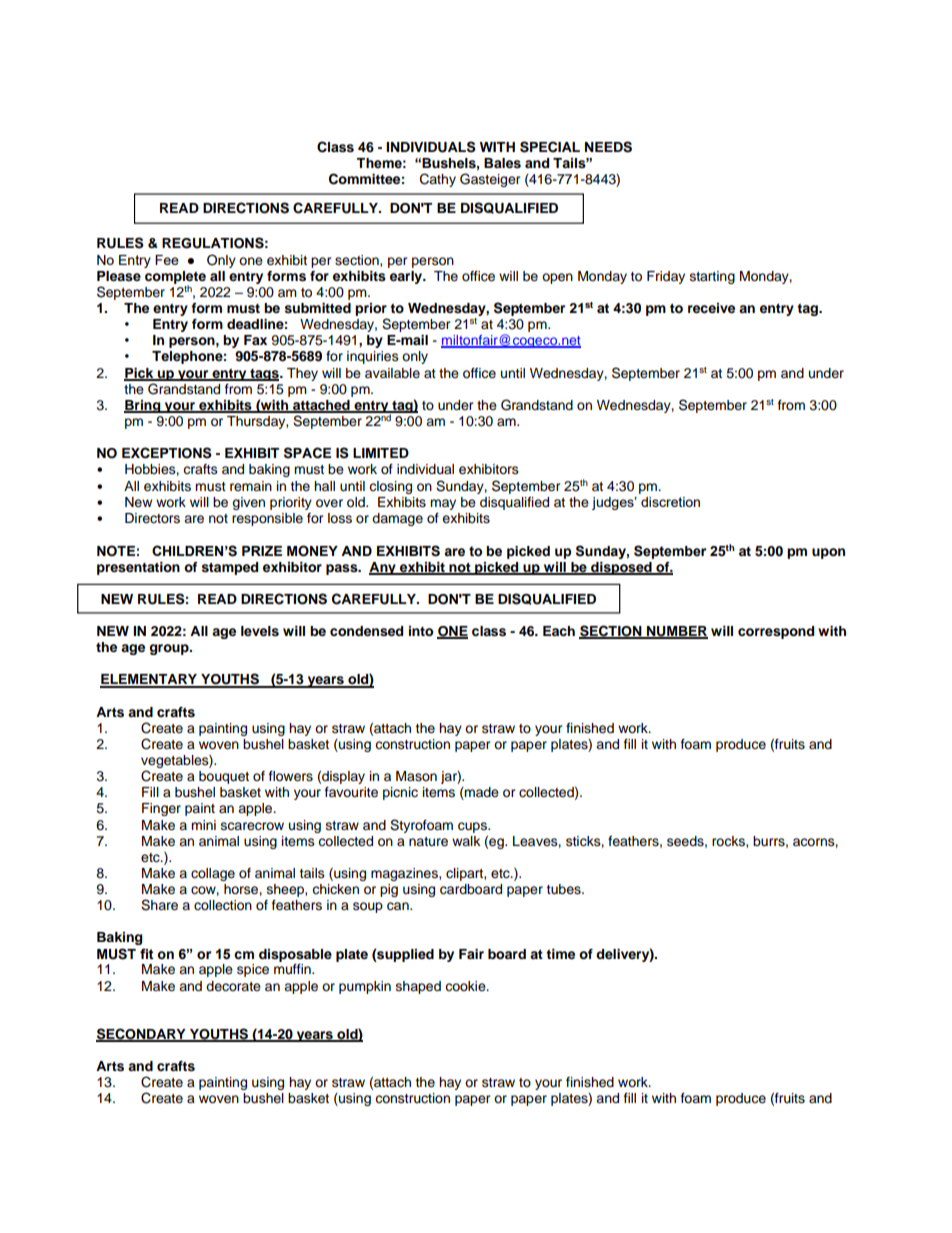 This document has width=952, height=1233. I want to click on stamped, so click(230, 568).
